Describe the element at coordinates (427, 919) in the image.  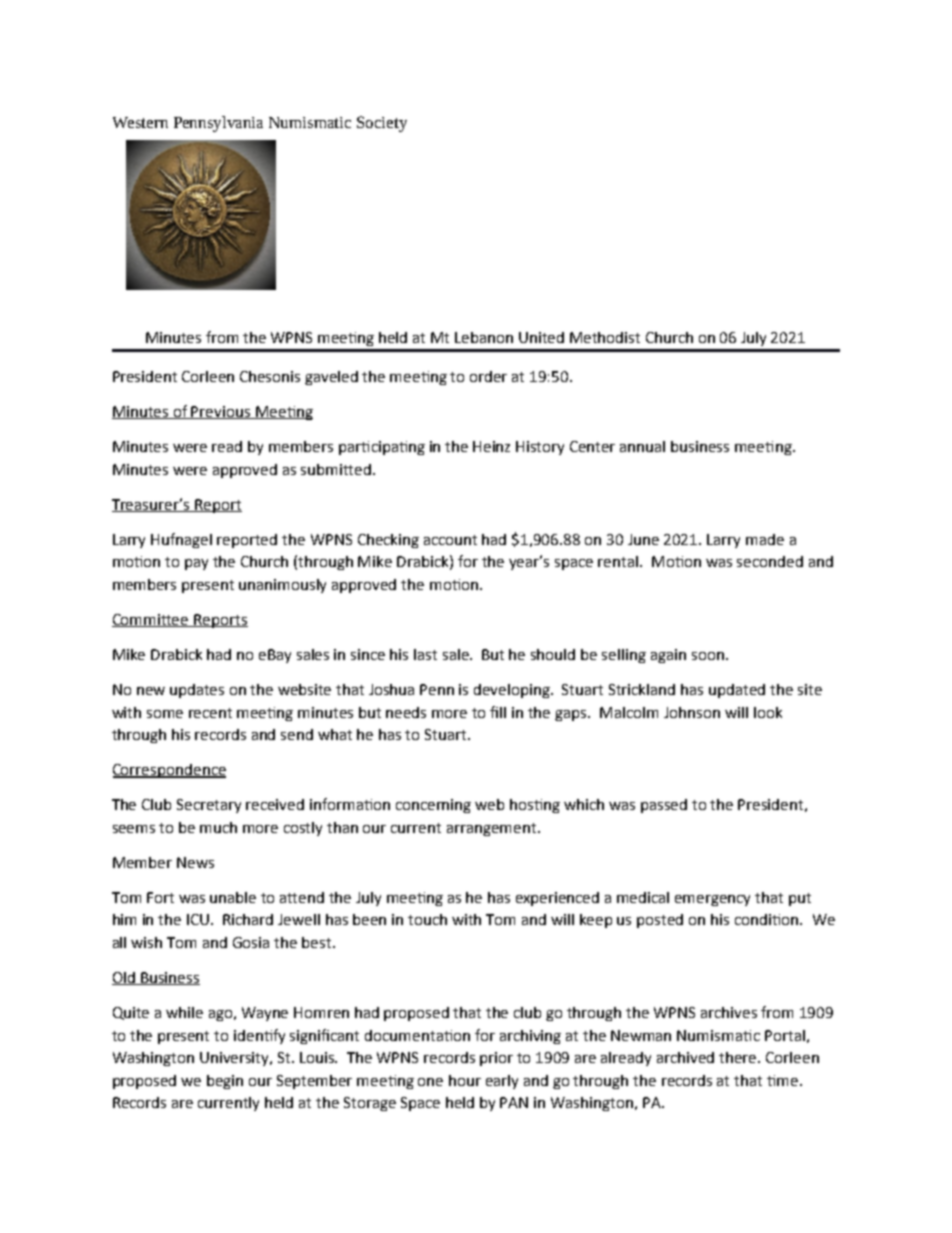
I see `touch` at that location.
